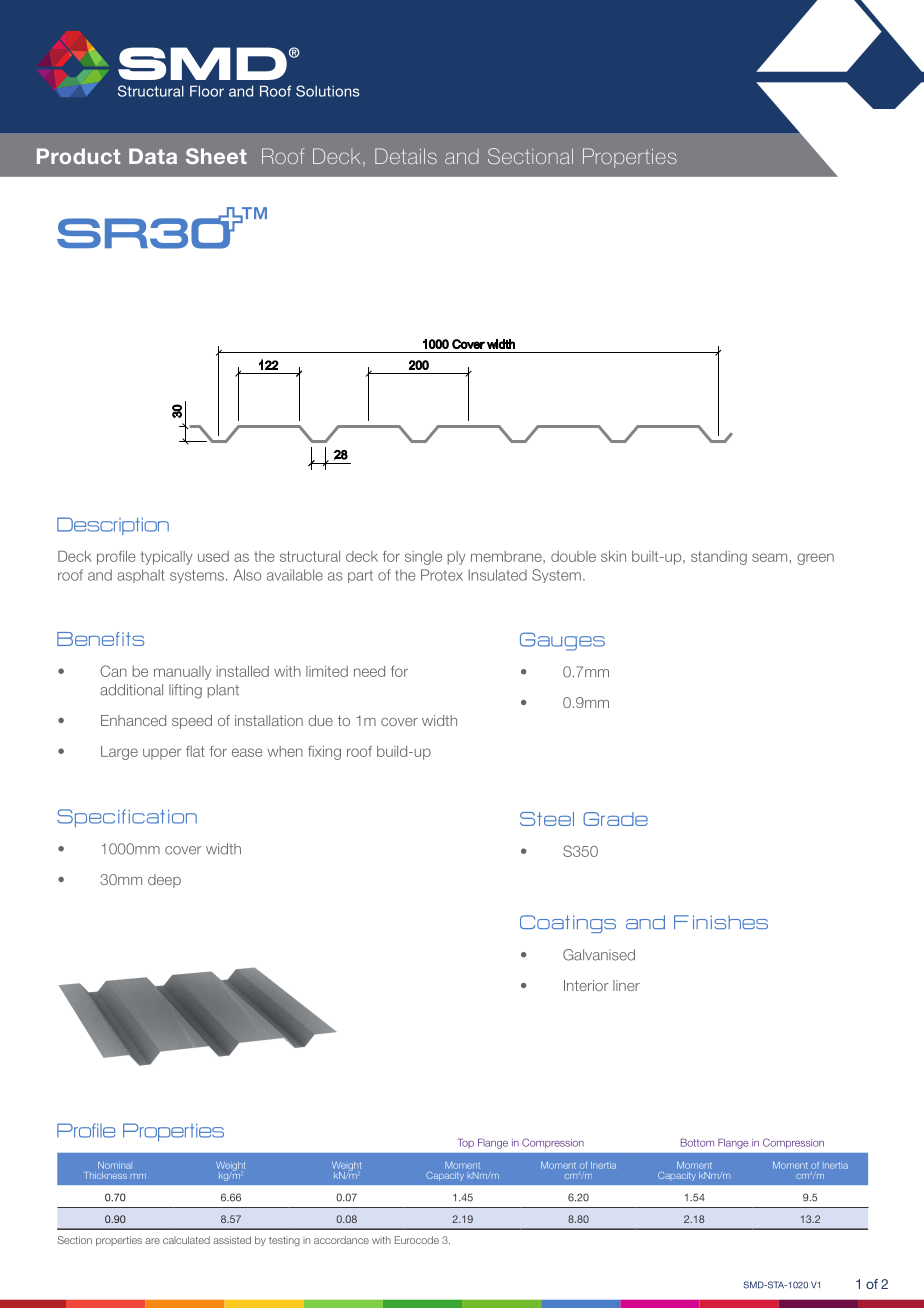 The width and height of the image is (924, 1308). Describe the element at coordinates (153, 156) in the image. I see `Data` at that location.
